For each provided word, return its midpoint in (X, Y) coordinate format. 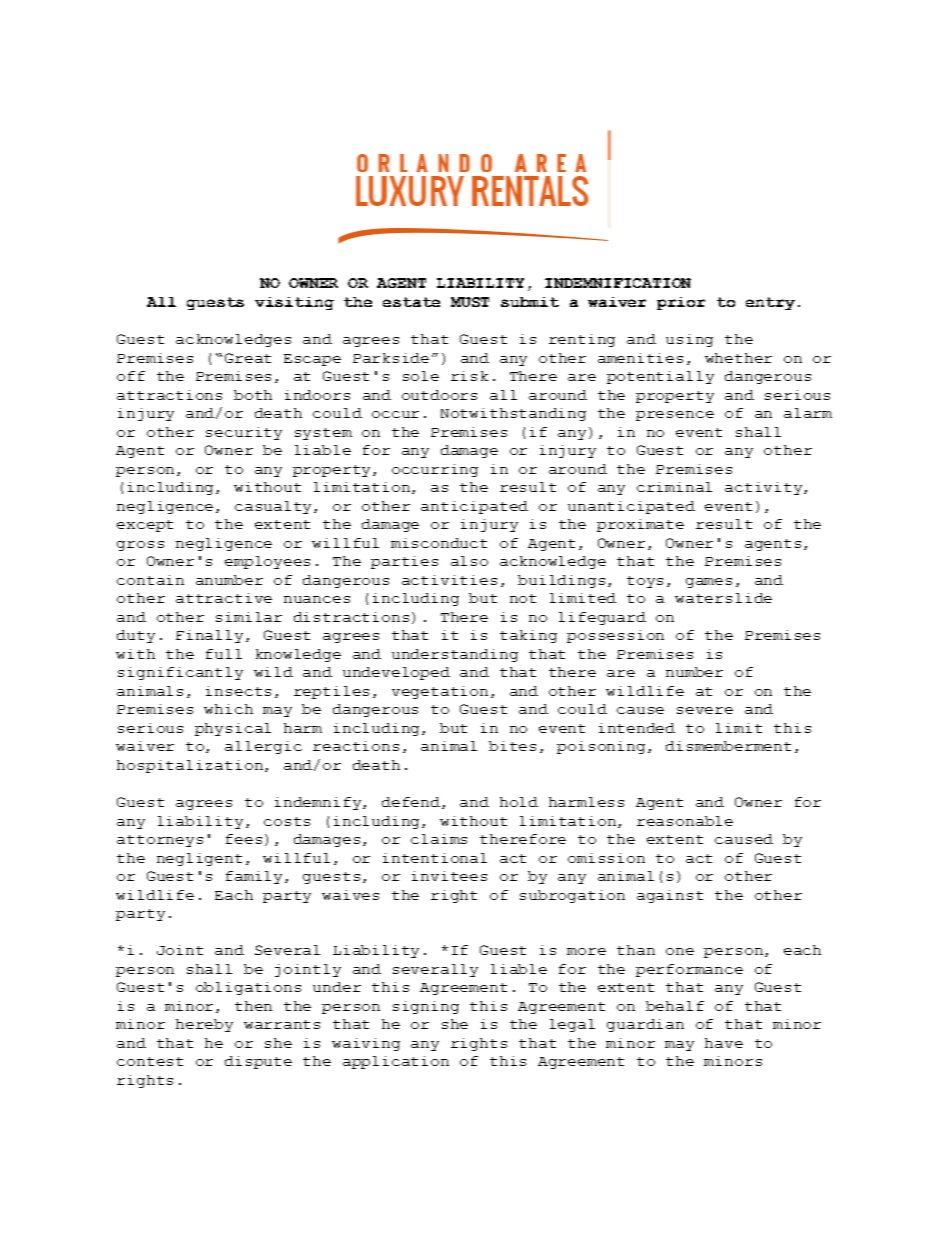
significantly (180, 673)
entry (770, 303)
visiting (294, 303)
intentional (435, 858)
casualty (275, 507)
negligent (199, 859)
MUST (470, 302)
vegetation (440, 692)
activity (765, 488)
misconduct (439, 543)
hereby (204, 1025)
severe (705, 710)
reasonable (685, 821)
